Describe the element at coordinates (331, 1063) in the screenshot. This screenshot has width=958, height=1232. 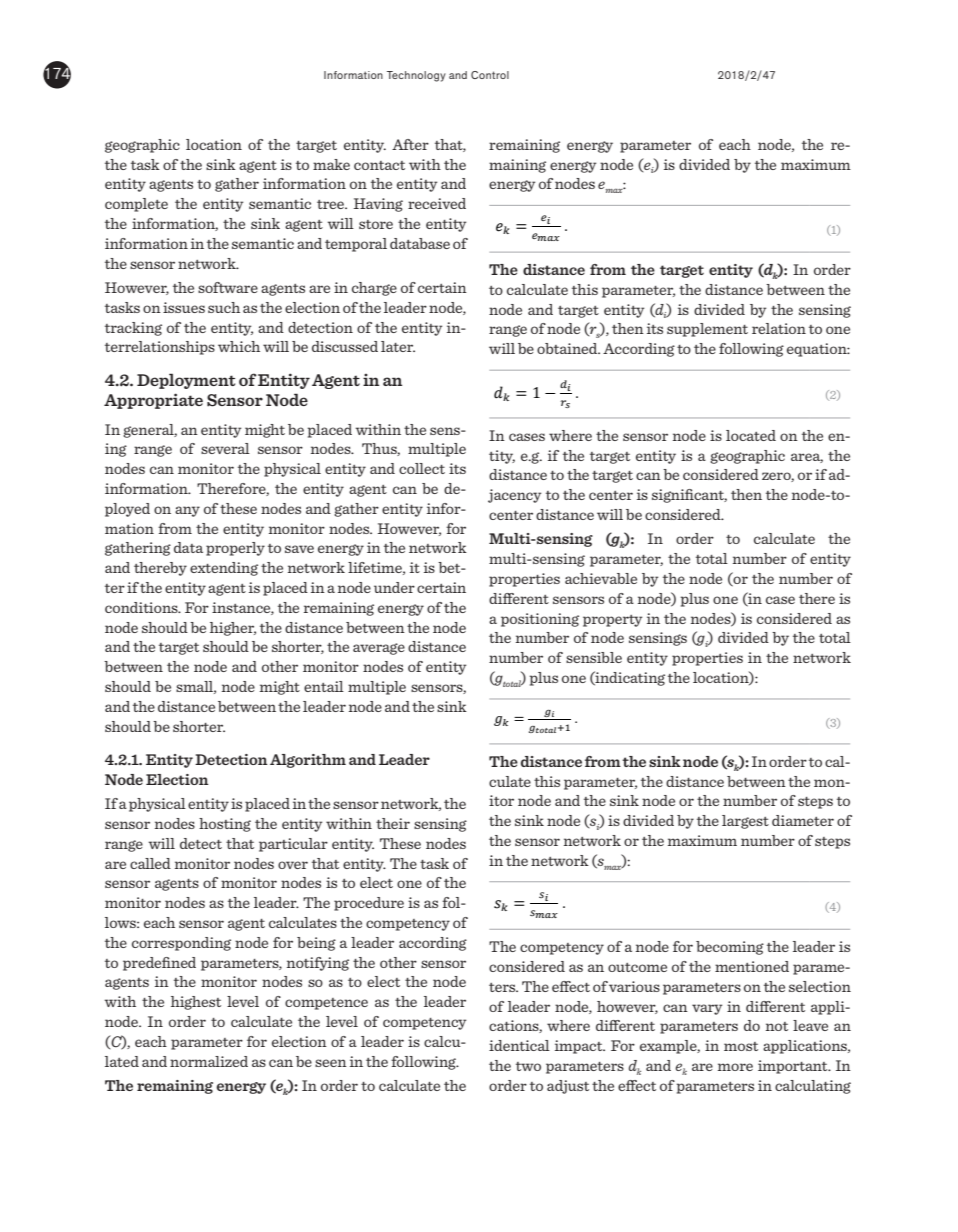
I see `seen` at that location.
